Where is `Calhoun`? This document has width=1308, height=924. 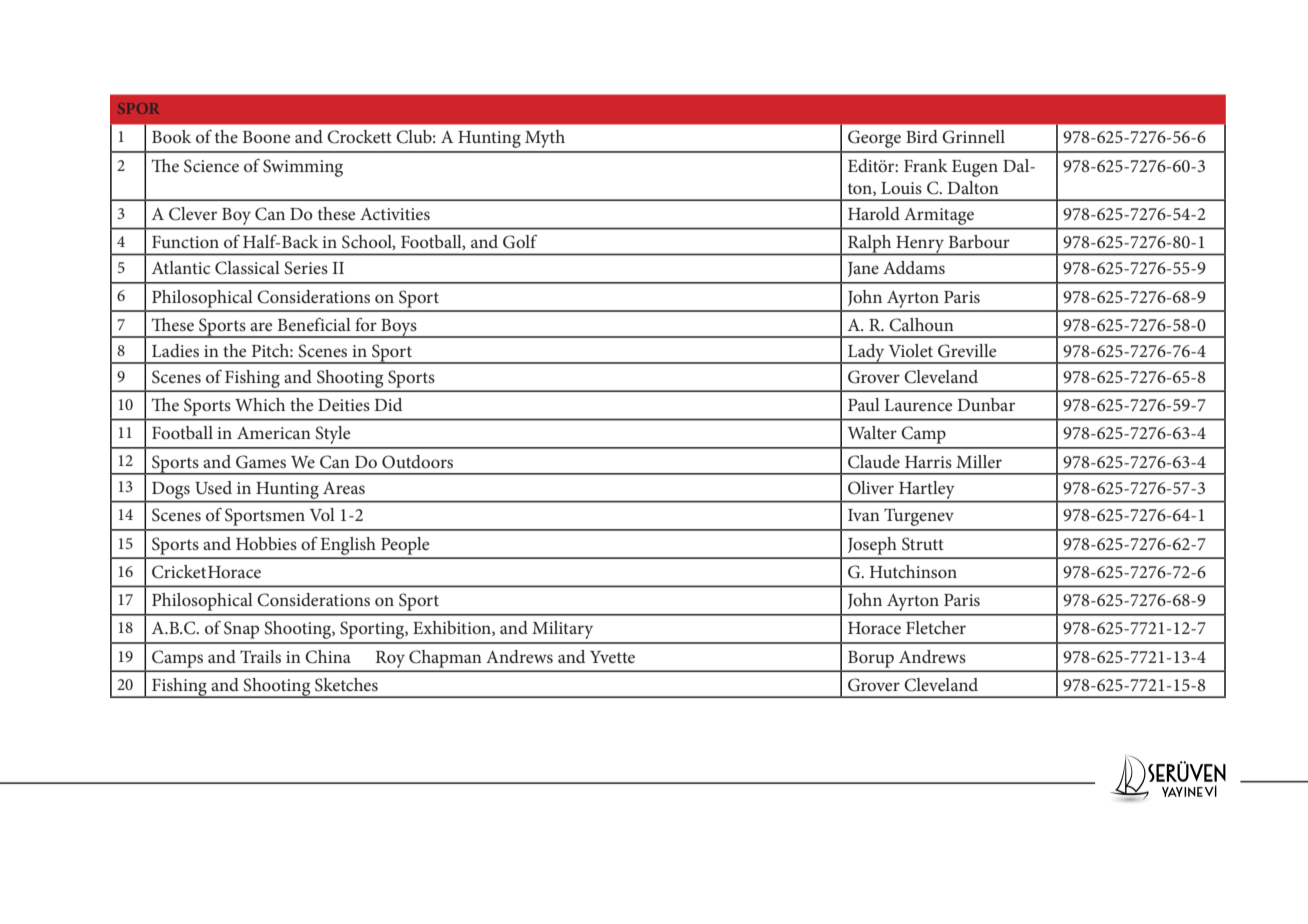 Calhoun is located at coordinates (921, 325).
